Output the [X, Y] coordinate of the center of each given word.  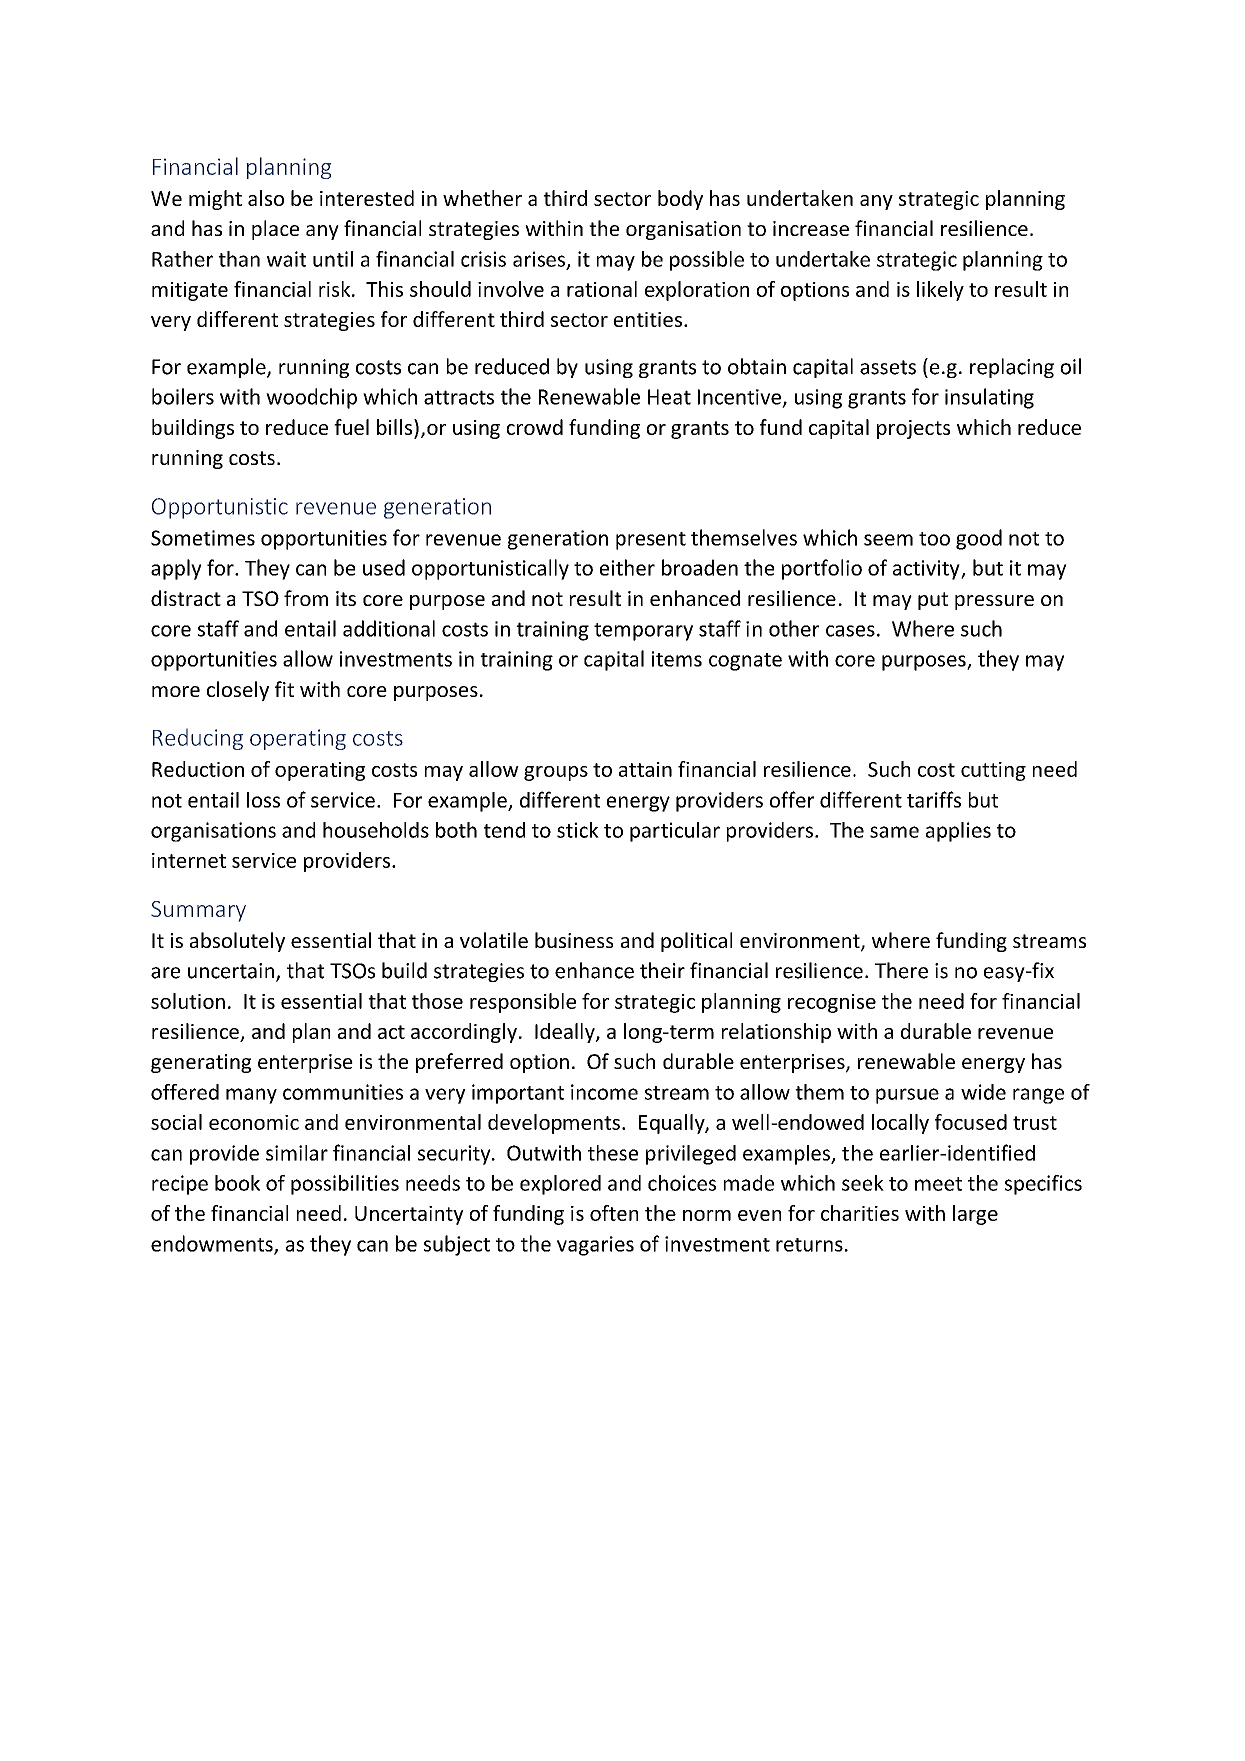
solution [188, 1001]
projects [913, 429]
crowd [535, 427]
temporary [643, 632]
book [237, 1183]
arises [539, 259]
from [306, 598]
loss [263, 800]
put [933, 601]
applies [958, 832]
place [275, 230]
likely [940, 291]
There [901, 970]
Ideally [566, 1033]
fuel [351, 427]
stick [578, 830]
